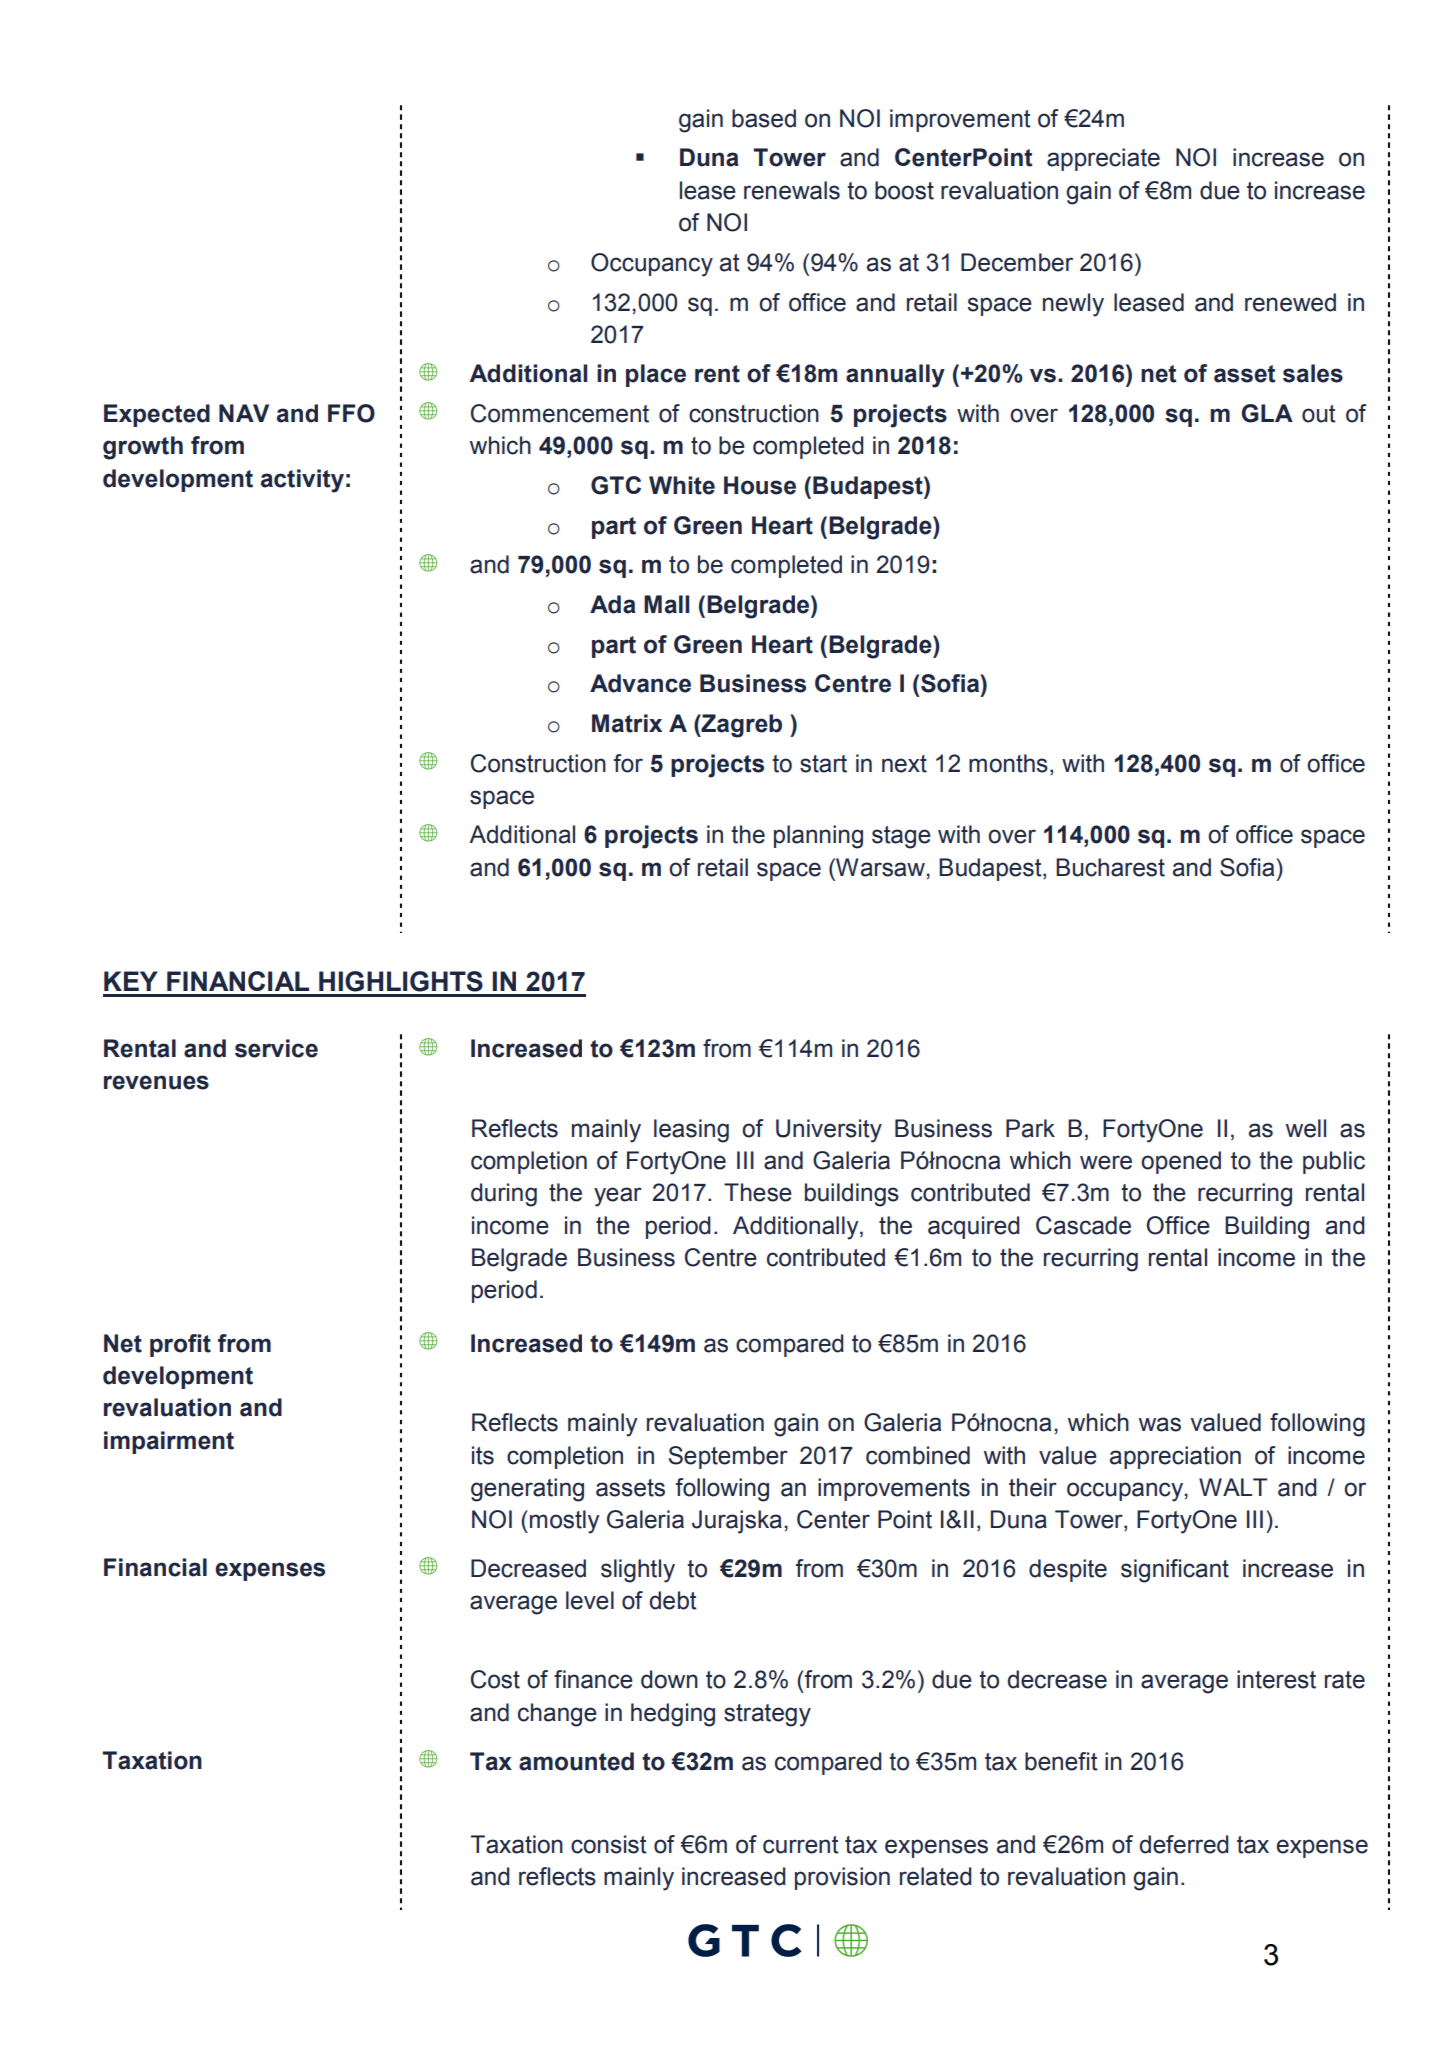 Image resolution: width=1455 pixels, height=2058 pixels. I want to click on NAV, so click(244, 413).
